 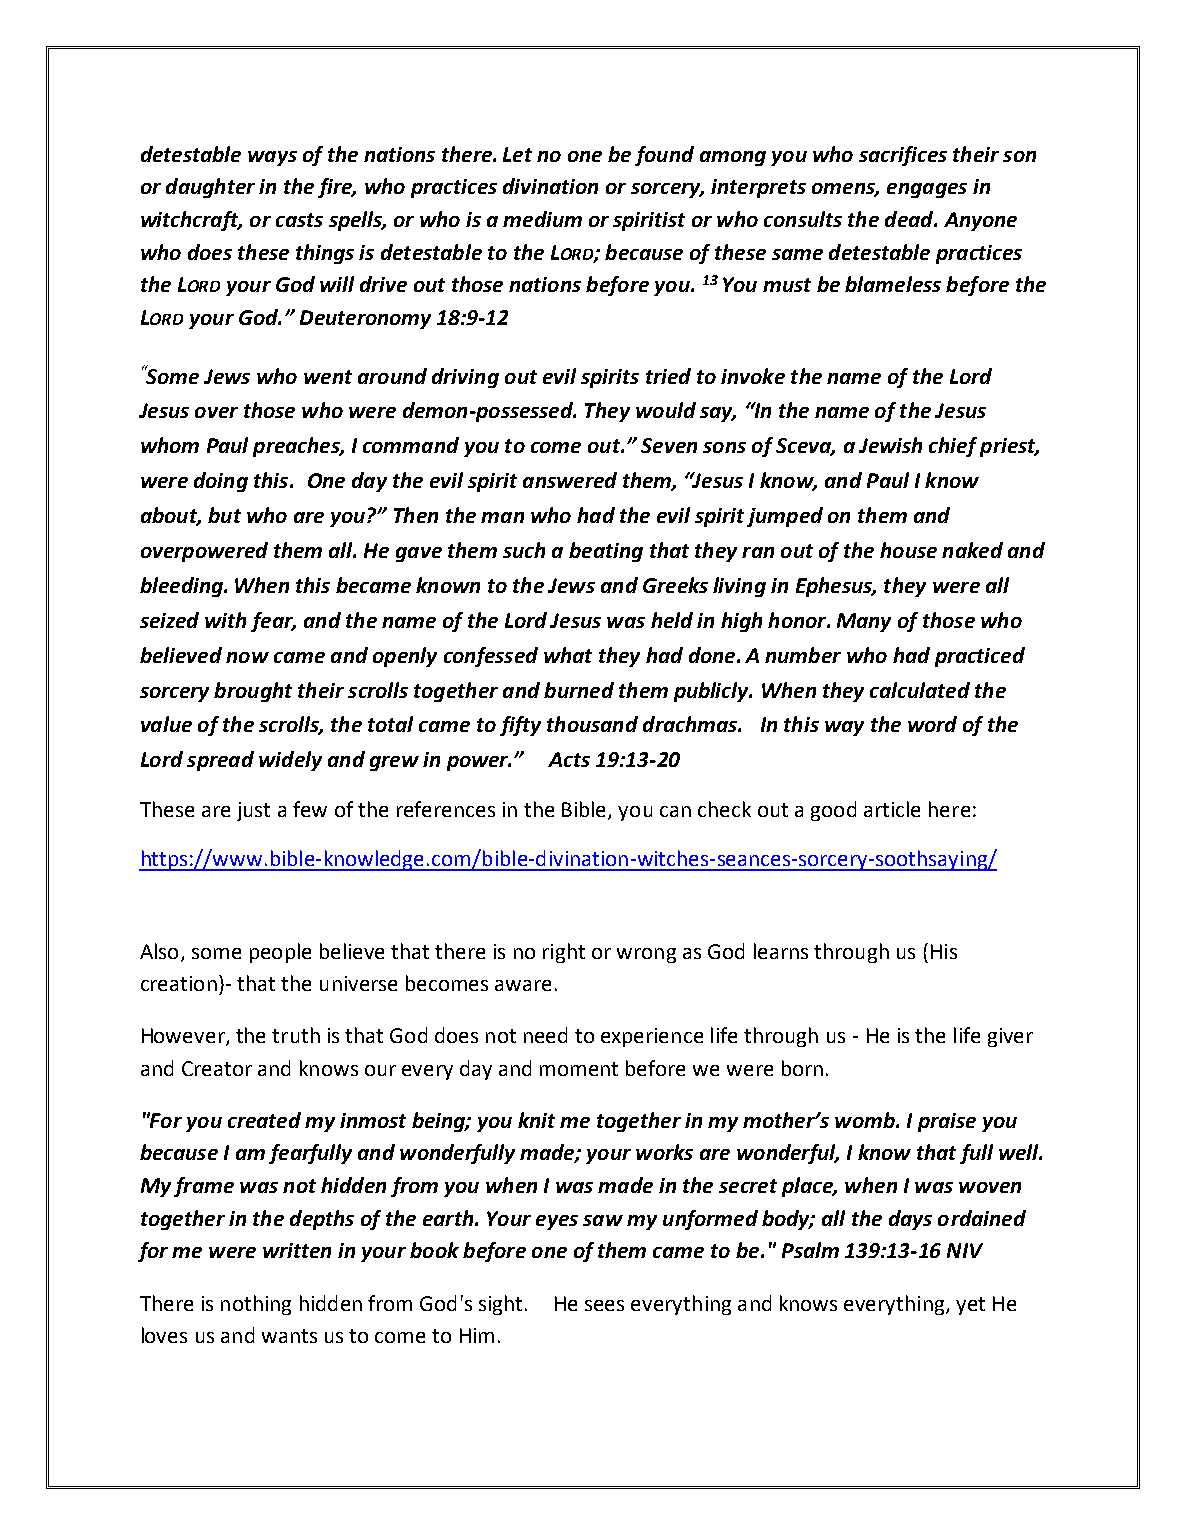 What do you see at coordinates (256, 1305) in the page?
I see `nothing` at bounding box center [256, 1305].
